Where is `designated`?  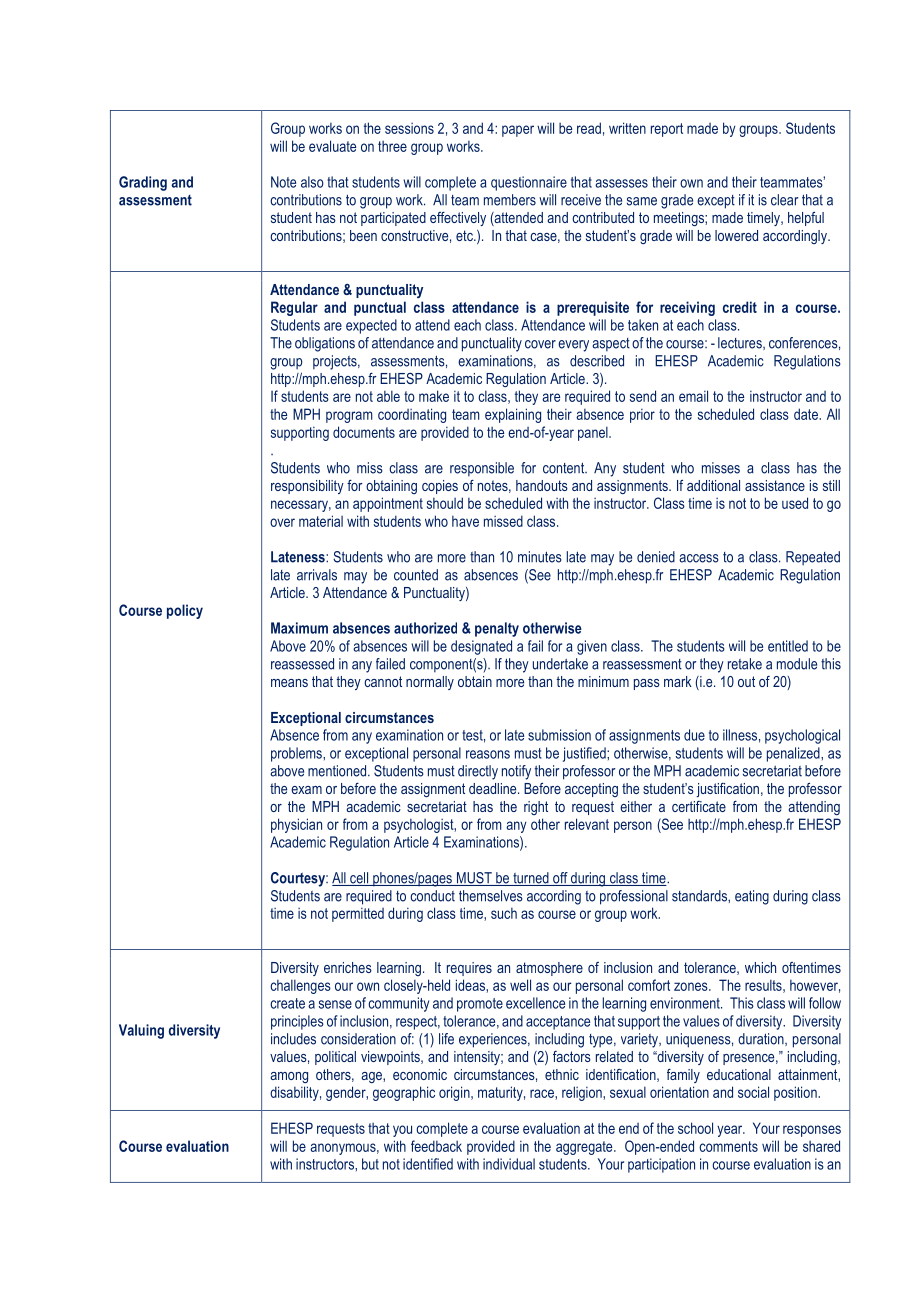 designated is located at coordinates (481, 647).
